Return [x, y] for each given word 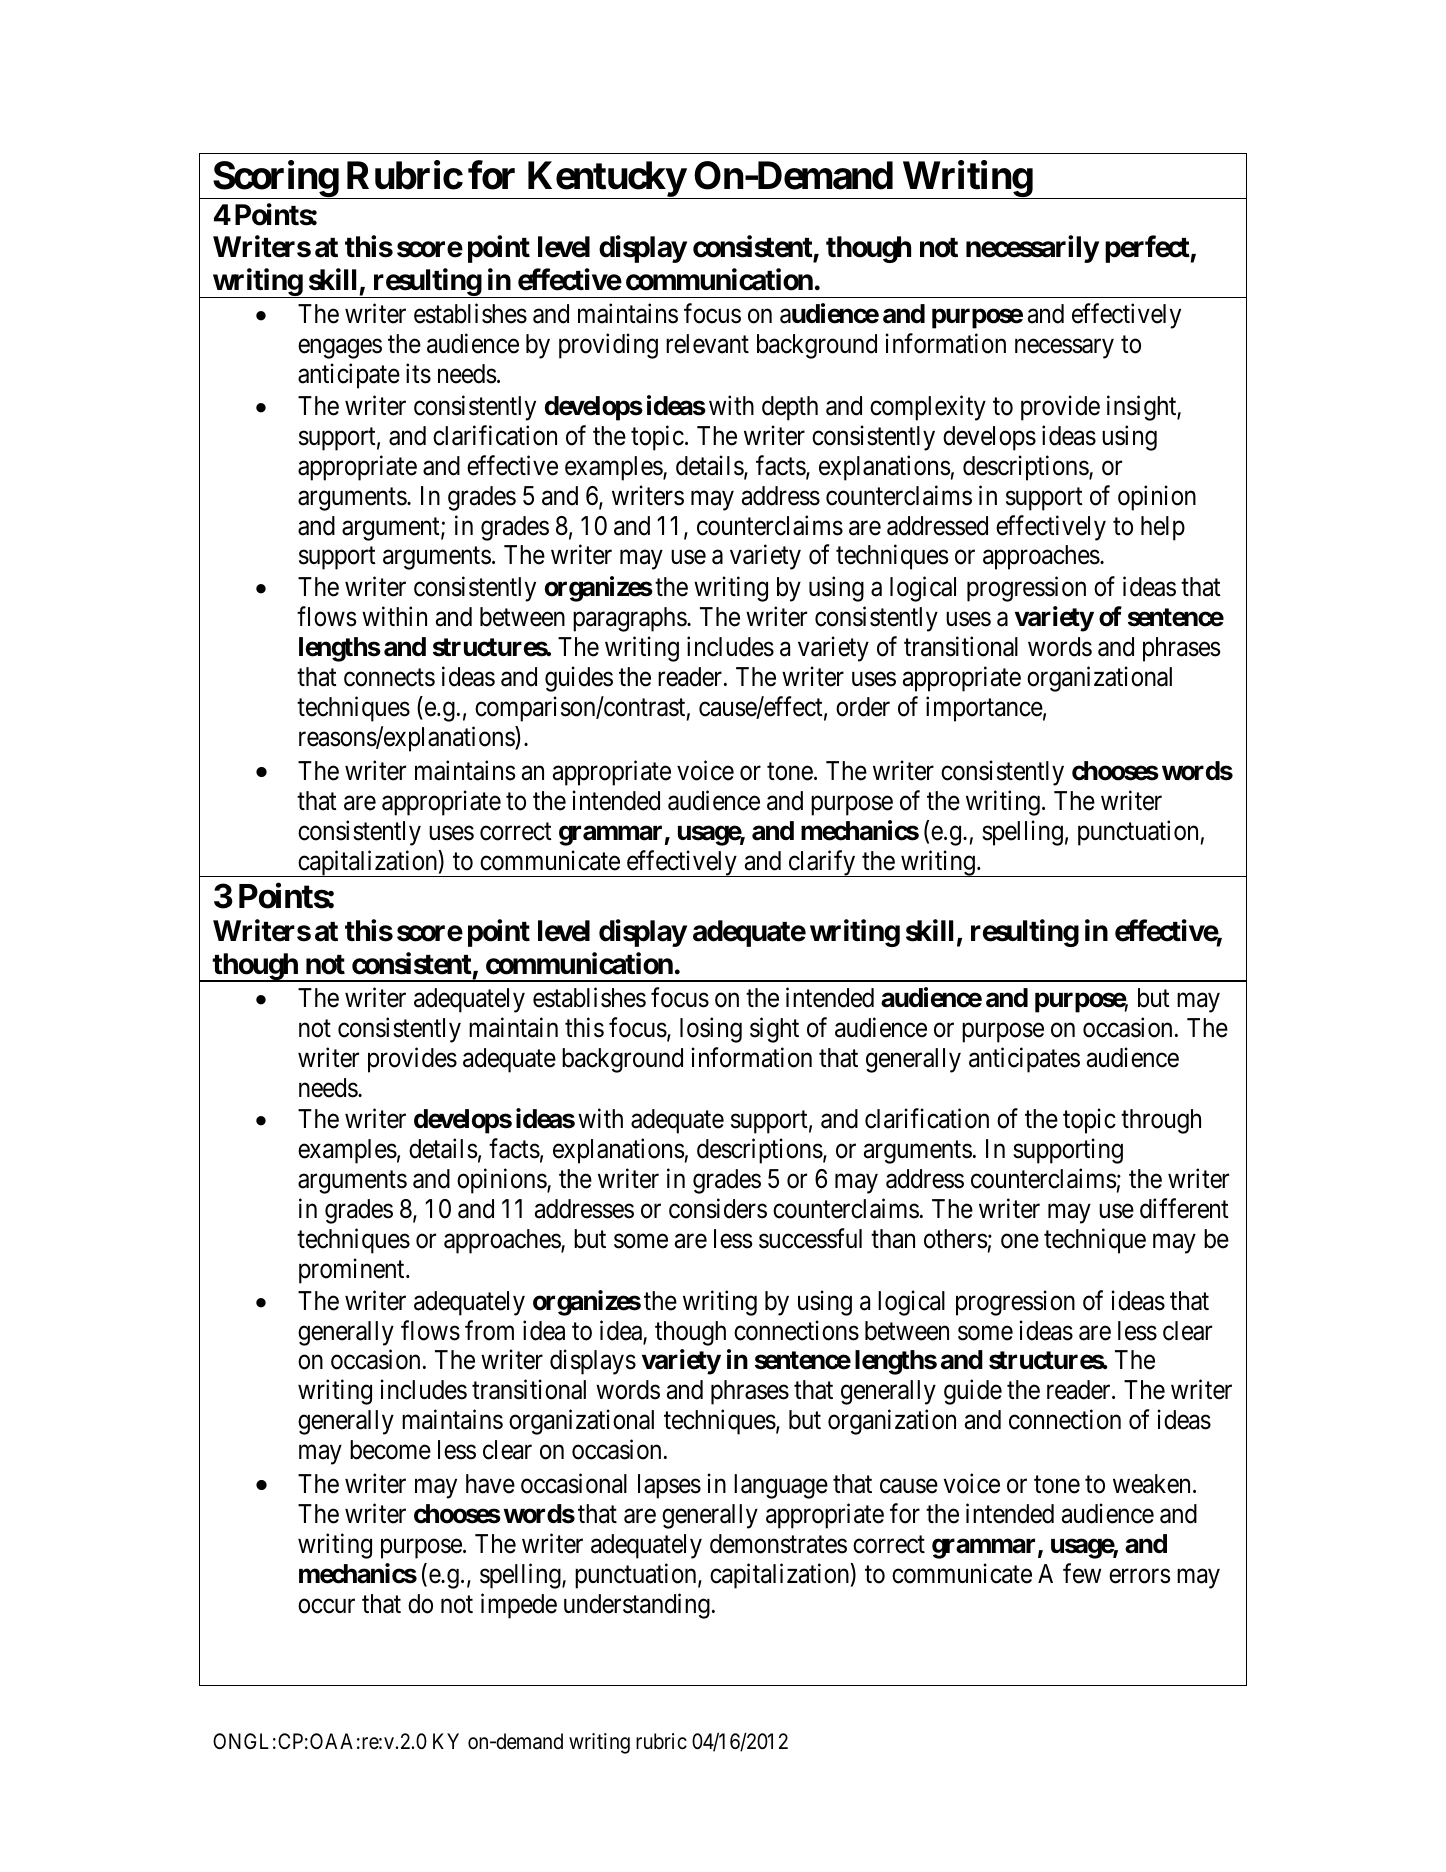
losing [711, 1030]
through [1161, 1121]
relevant [707, 344]
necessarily [1032, 249]
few [1082, 1573]
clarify [822, 863]
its [418, 373]
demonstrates [778, 1544]
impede [519, 1606]
